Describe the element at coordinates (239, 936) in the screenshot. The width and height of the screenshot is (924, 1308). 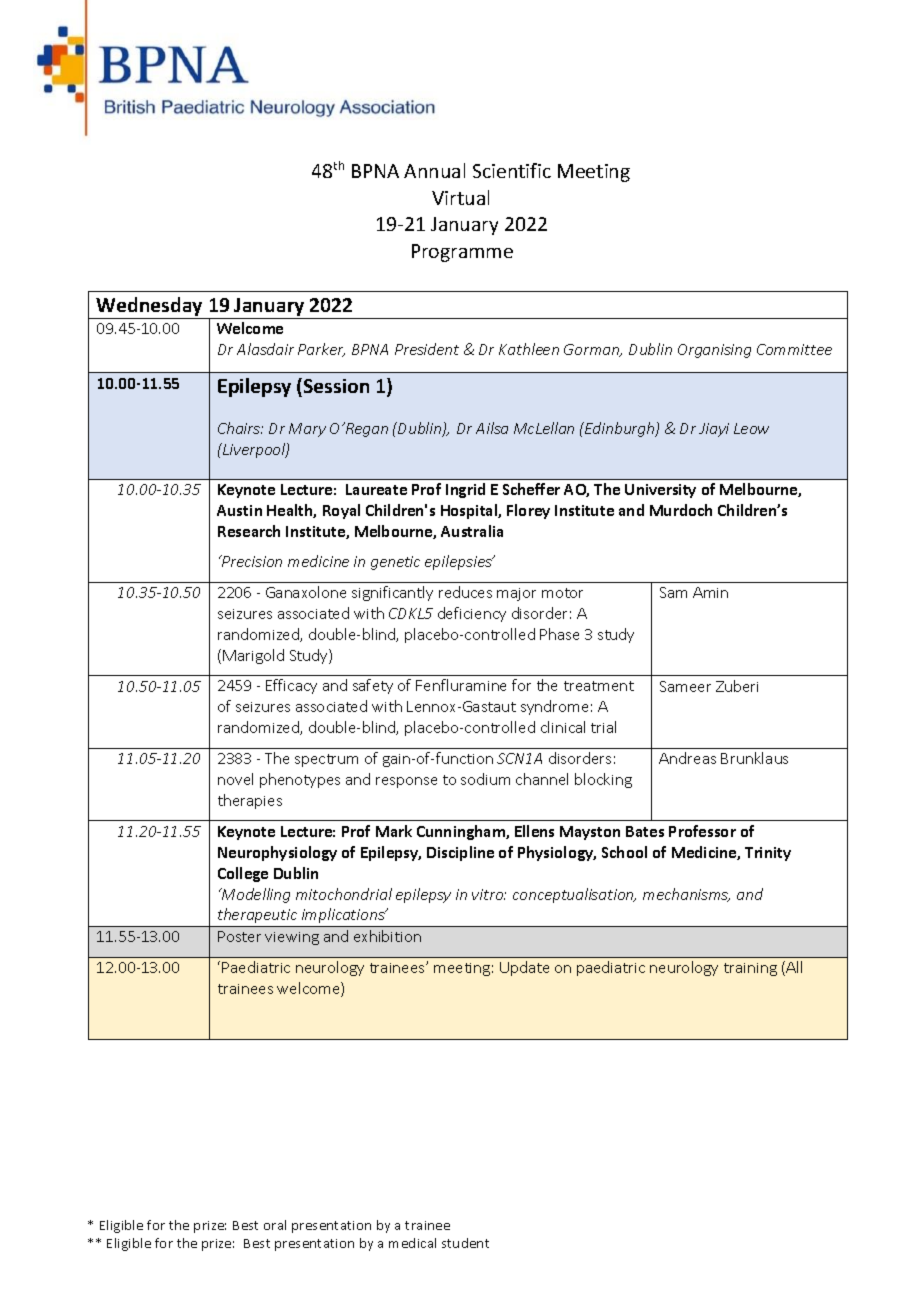
I see `Poster` at that location.
